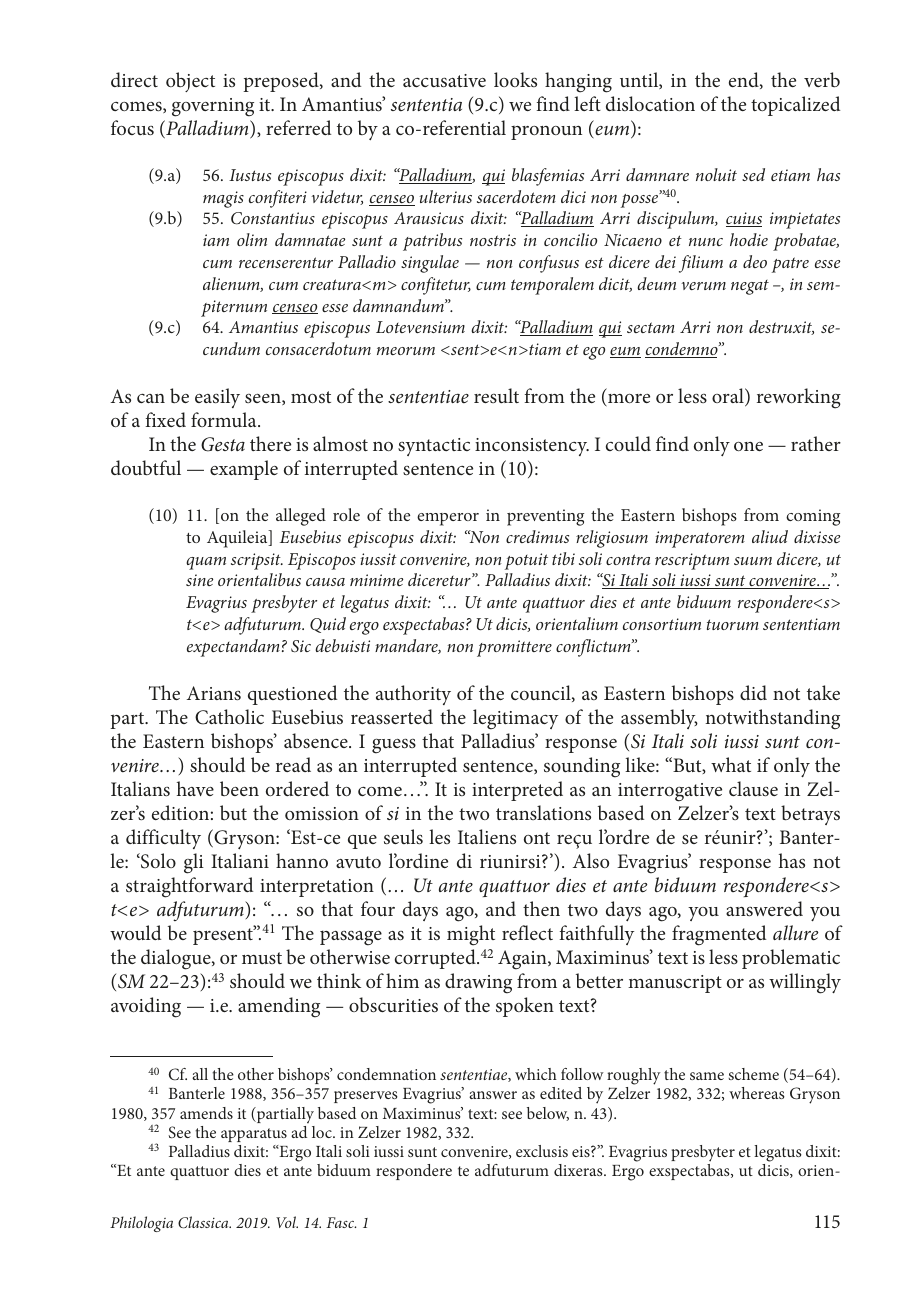 Image resolution: width=924 pixels, height=1303 pixels. Describe the element at coordinates (650, 103) in the page. I see `dislocation` at that location.
